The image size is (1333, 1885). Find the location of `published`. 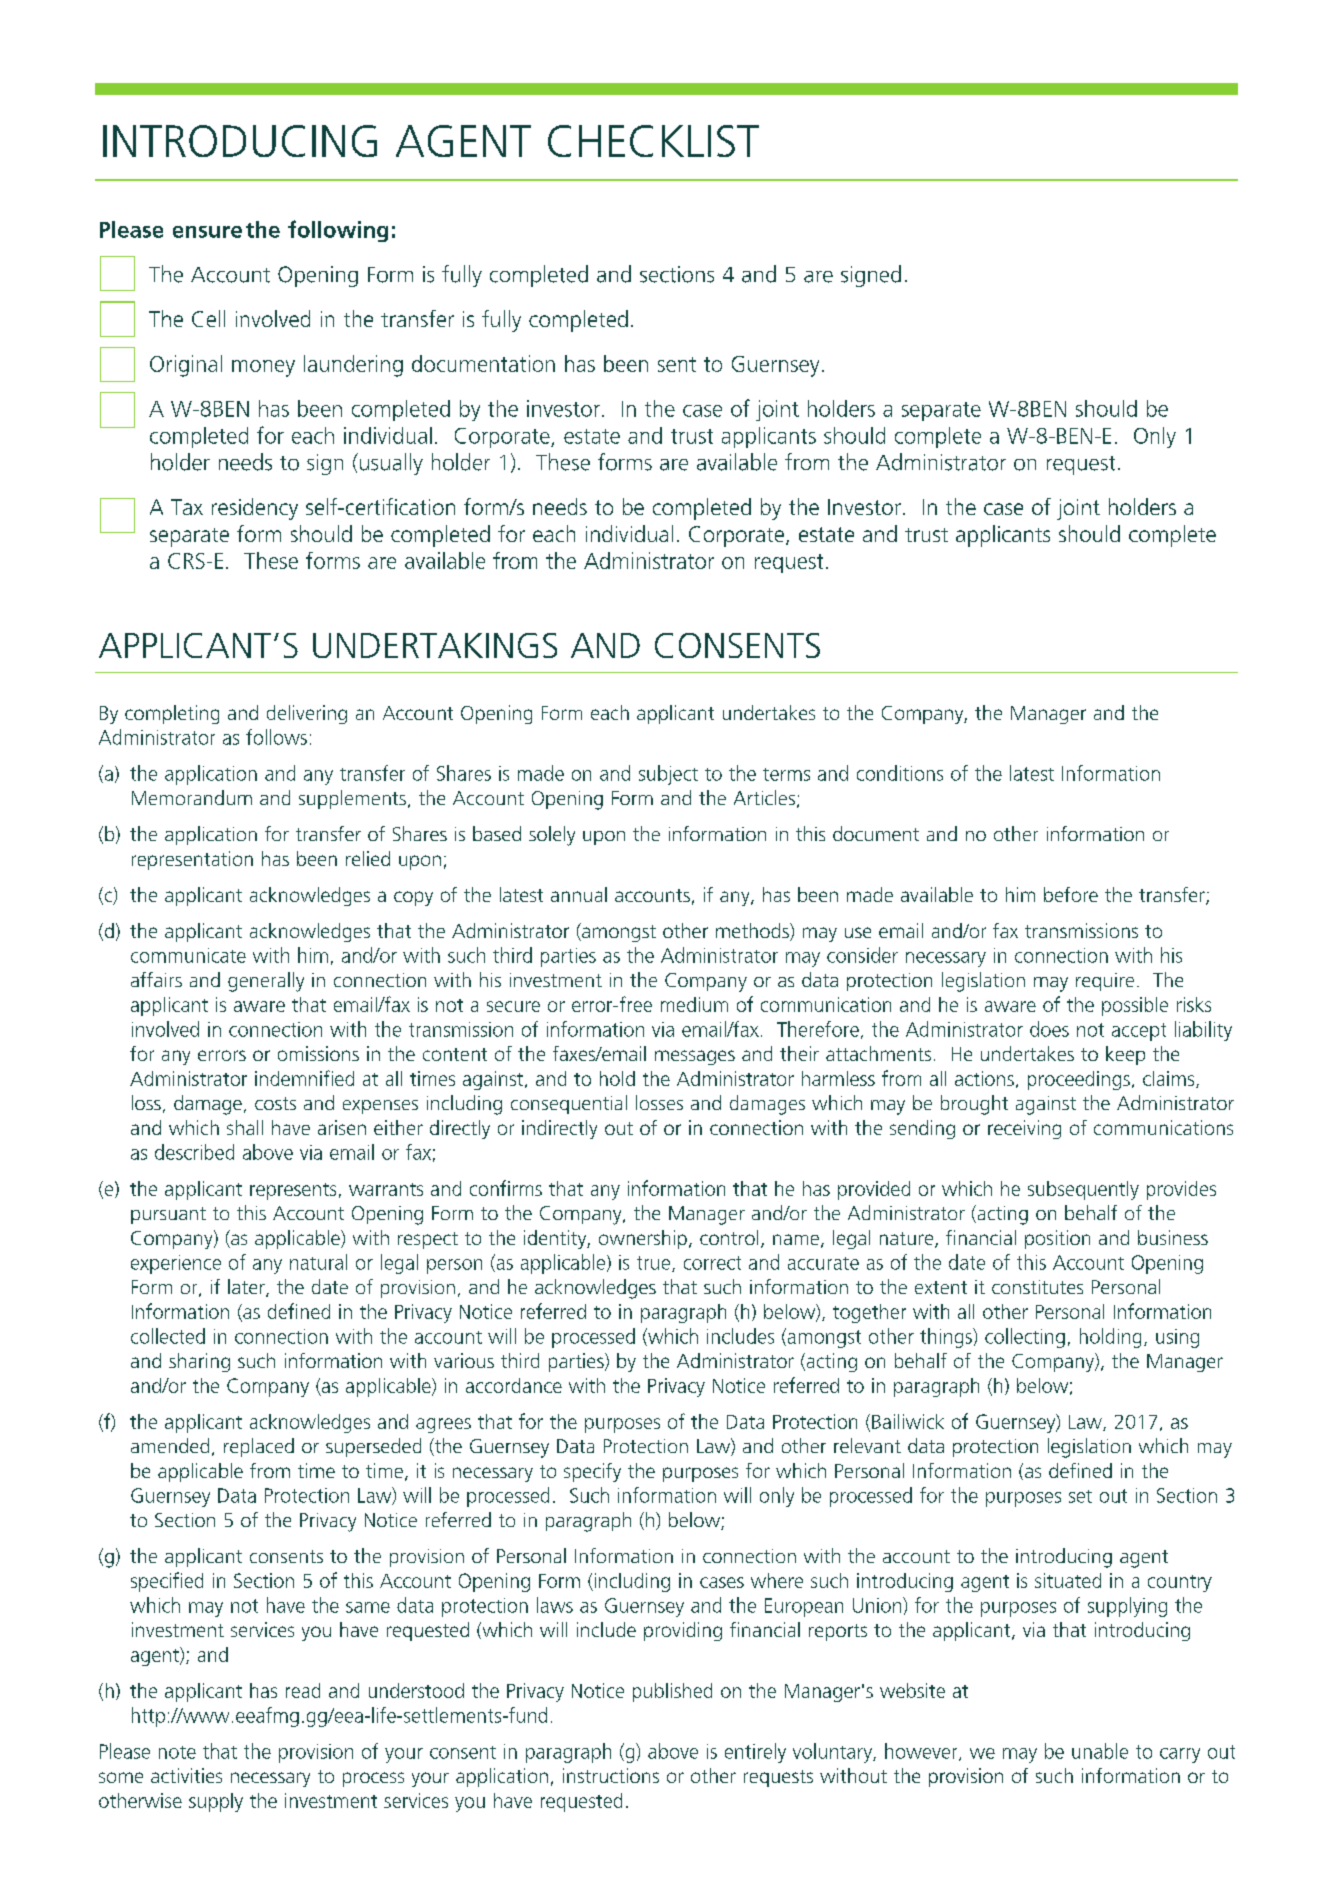

published is located at coordinates (672, 1692).
